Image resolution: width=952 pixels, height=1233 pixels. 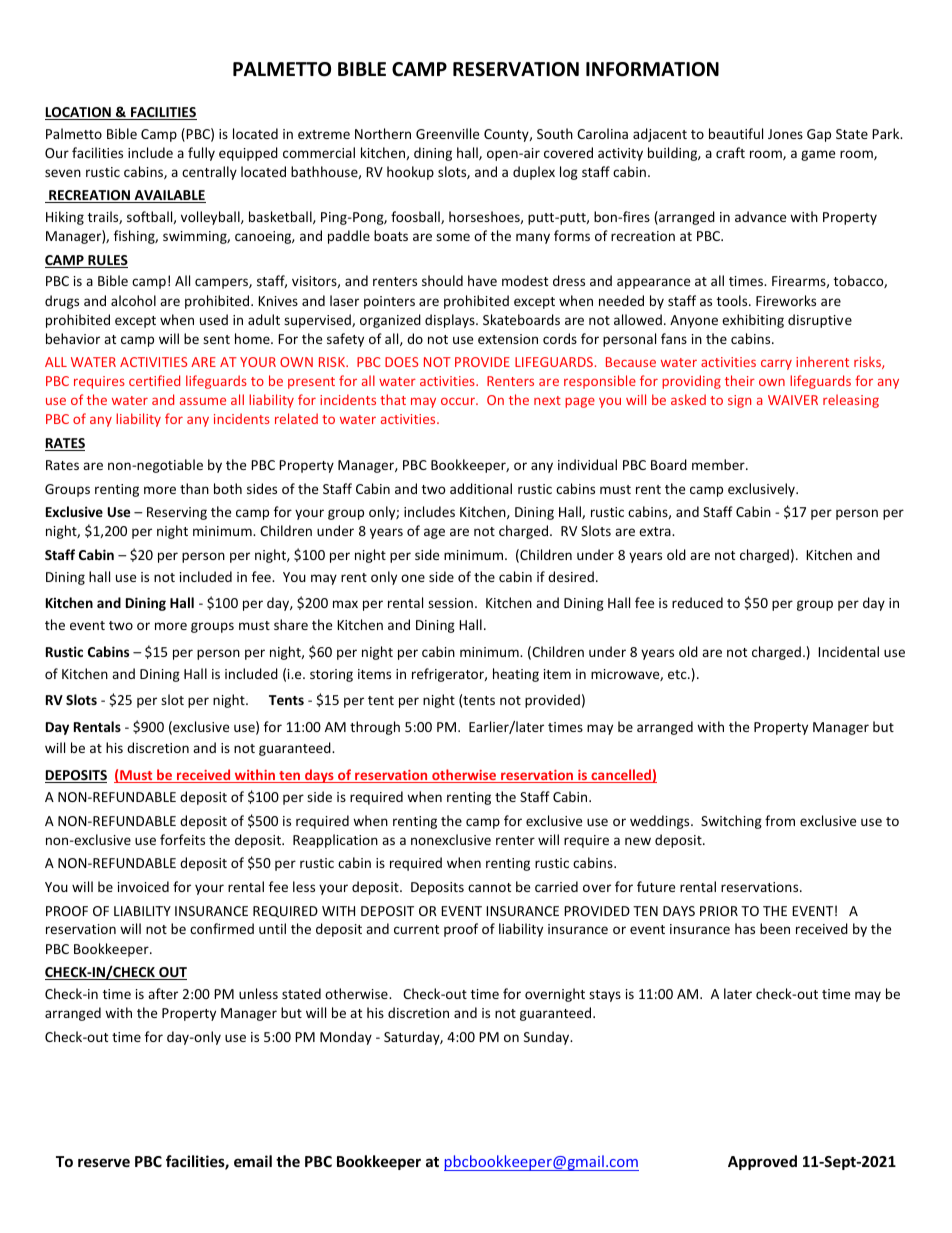 I want to click on invoiced, so click(x=143, y=886).
